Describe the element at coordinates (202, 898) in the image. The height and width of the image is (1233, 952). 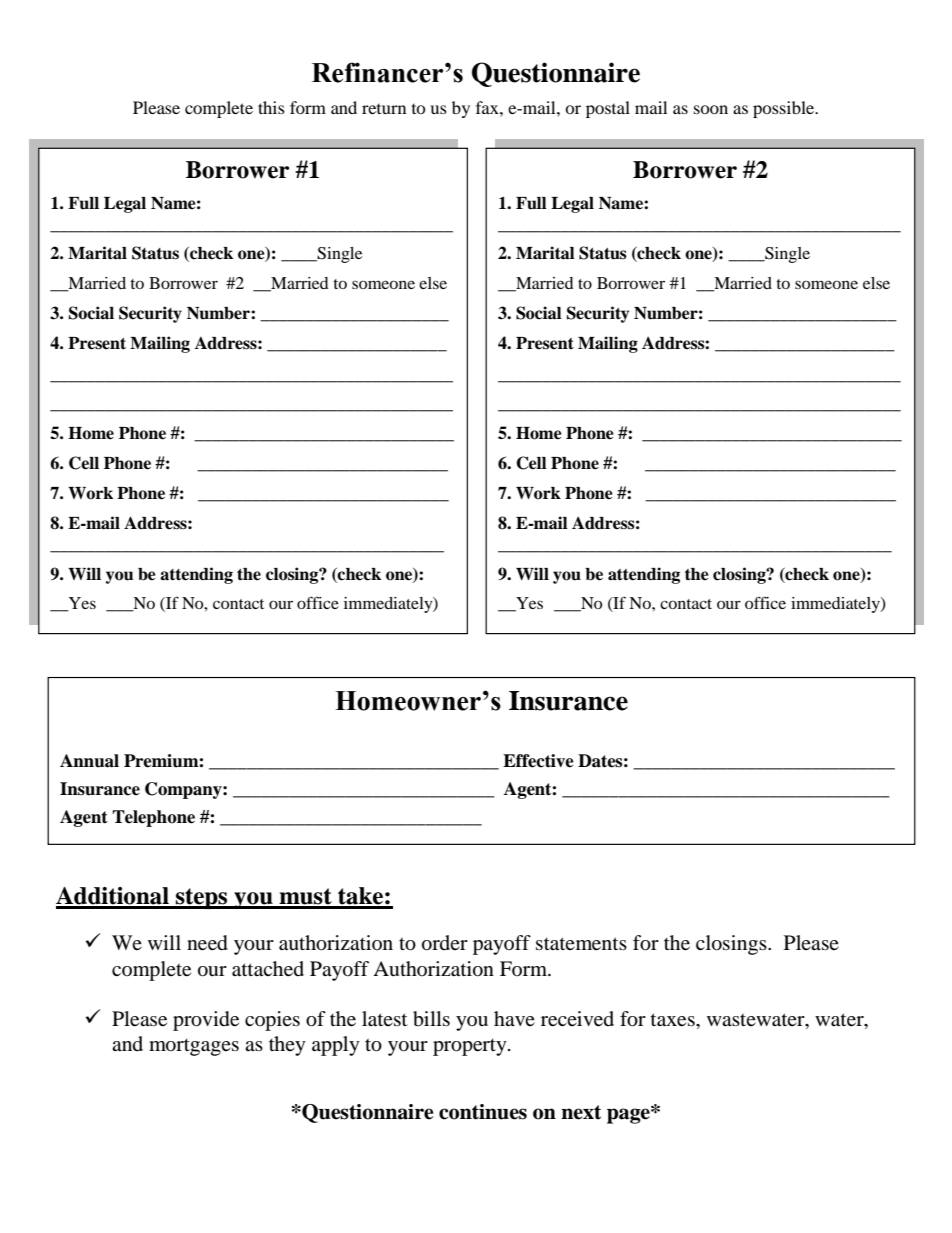
I see `steps` at that location.
